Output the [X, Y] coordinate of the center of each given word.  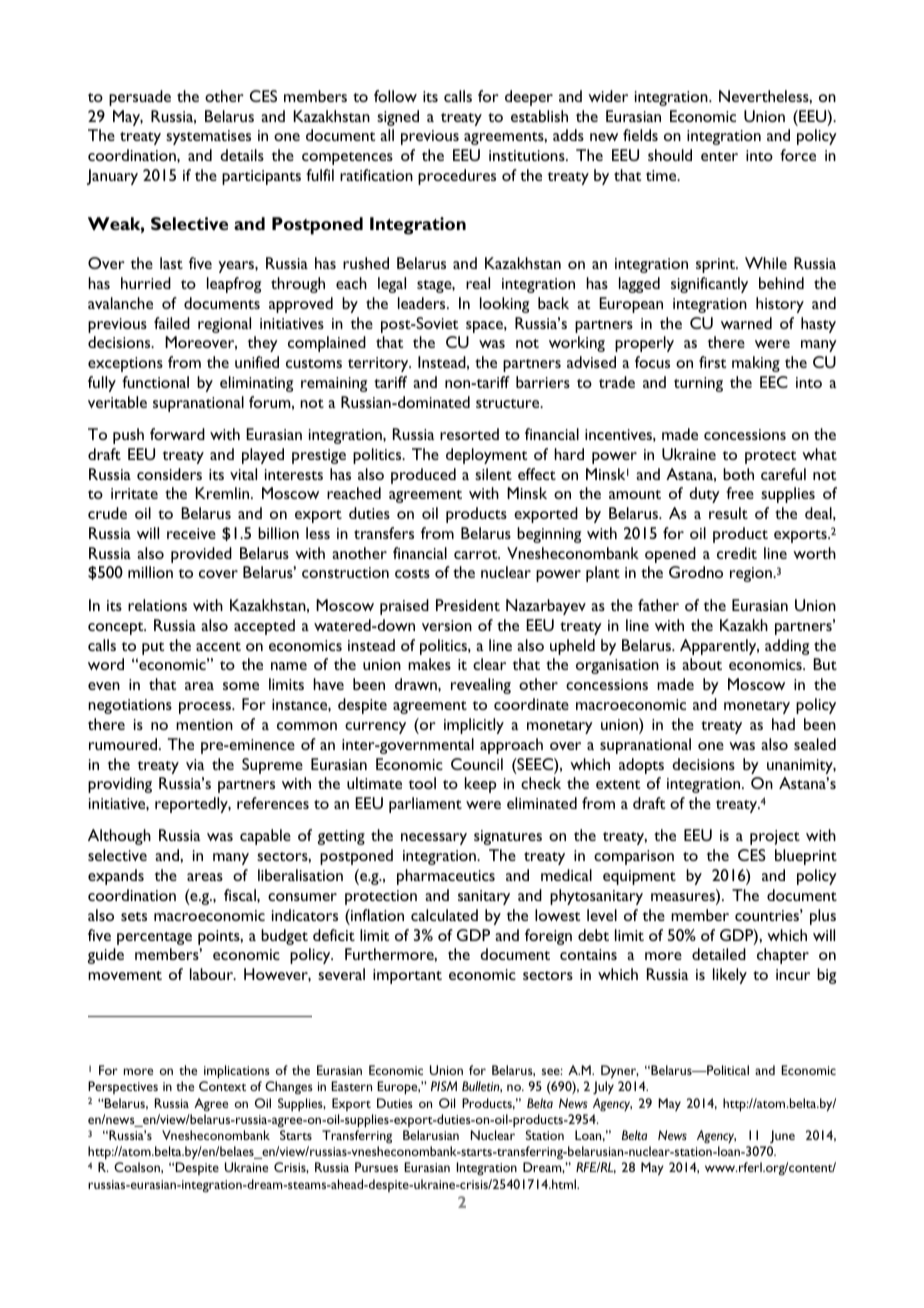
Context [222, 1086]
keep [481, 785]
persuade [140, 98]
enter [719, 156]
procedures [457, 177]
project [775, 837]
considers [169, 474]
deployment [486, 456]
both [738, 474]
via [195, 764]
